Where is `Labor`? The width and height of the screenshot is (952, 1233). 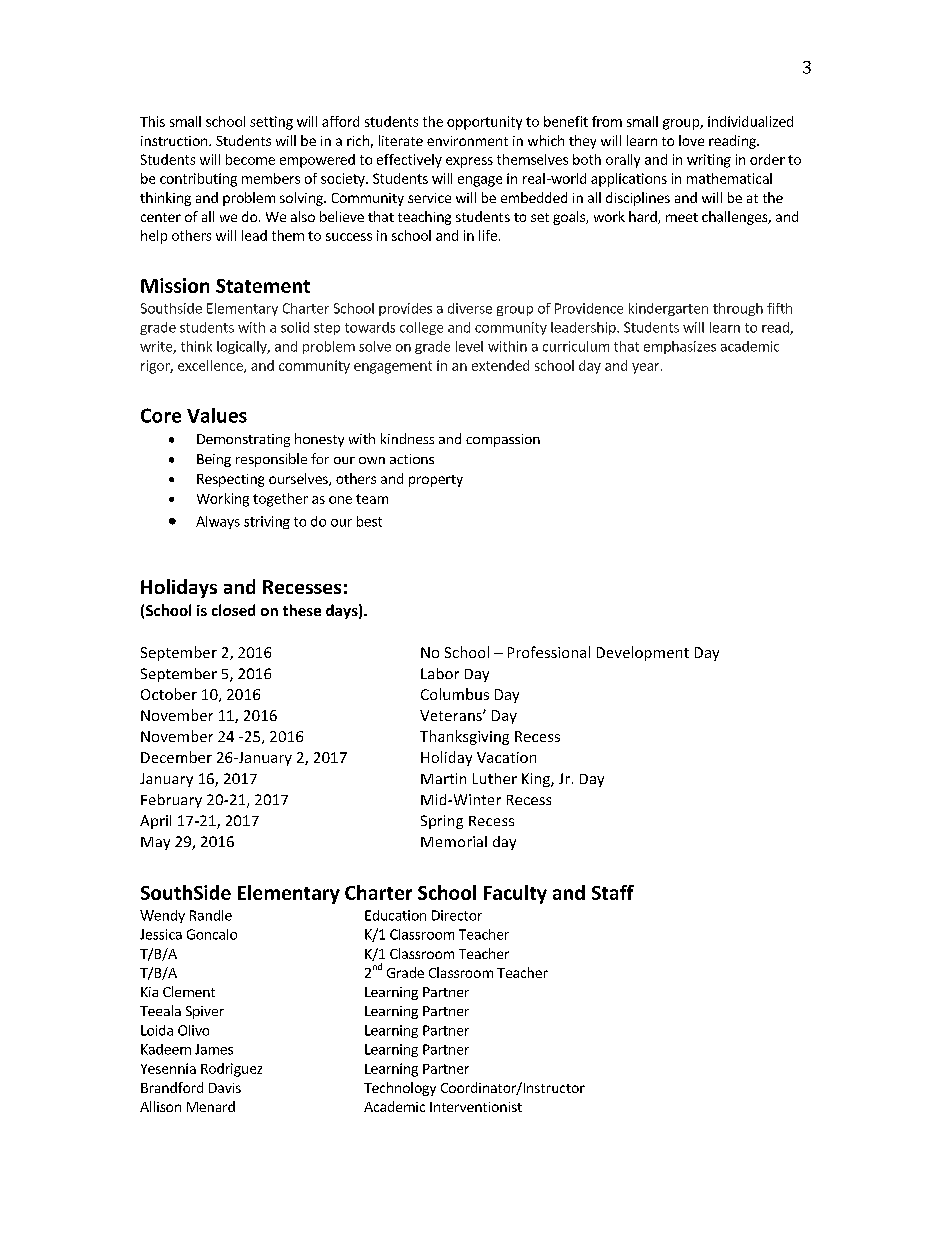 Labor is located at coordinates (440, 673).
